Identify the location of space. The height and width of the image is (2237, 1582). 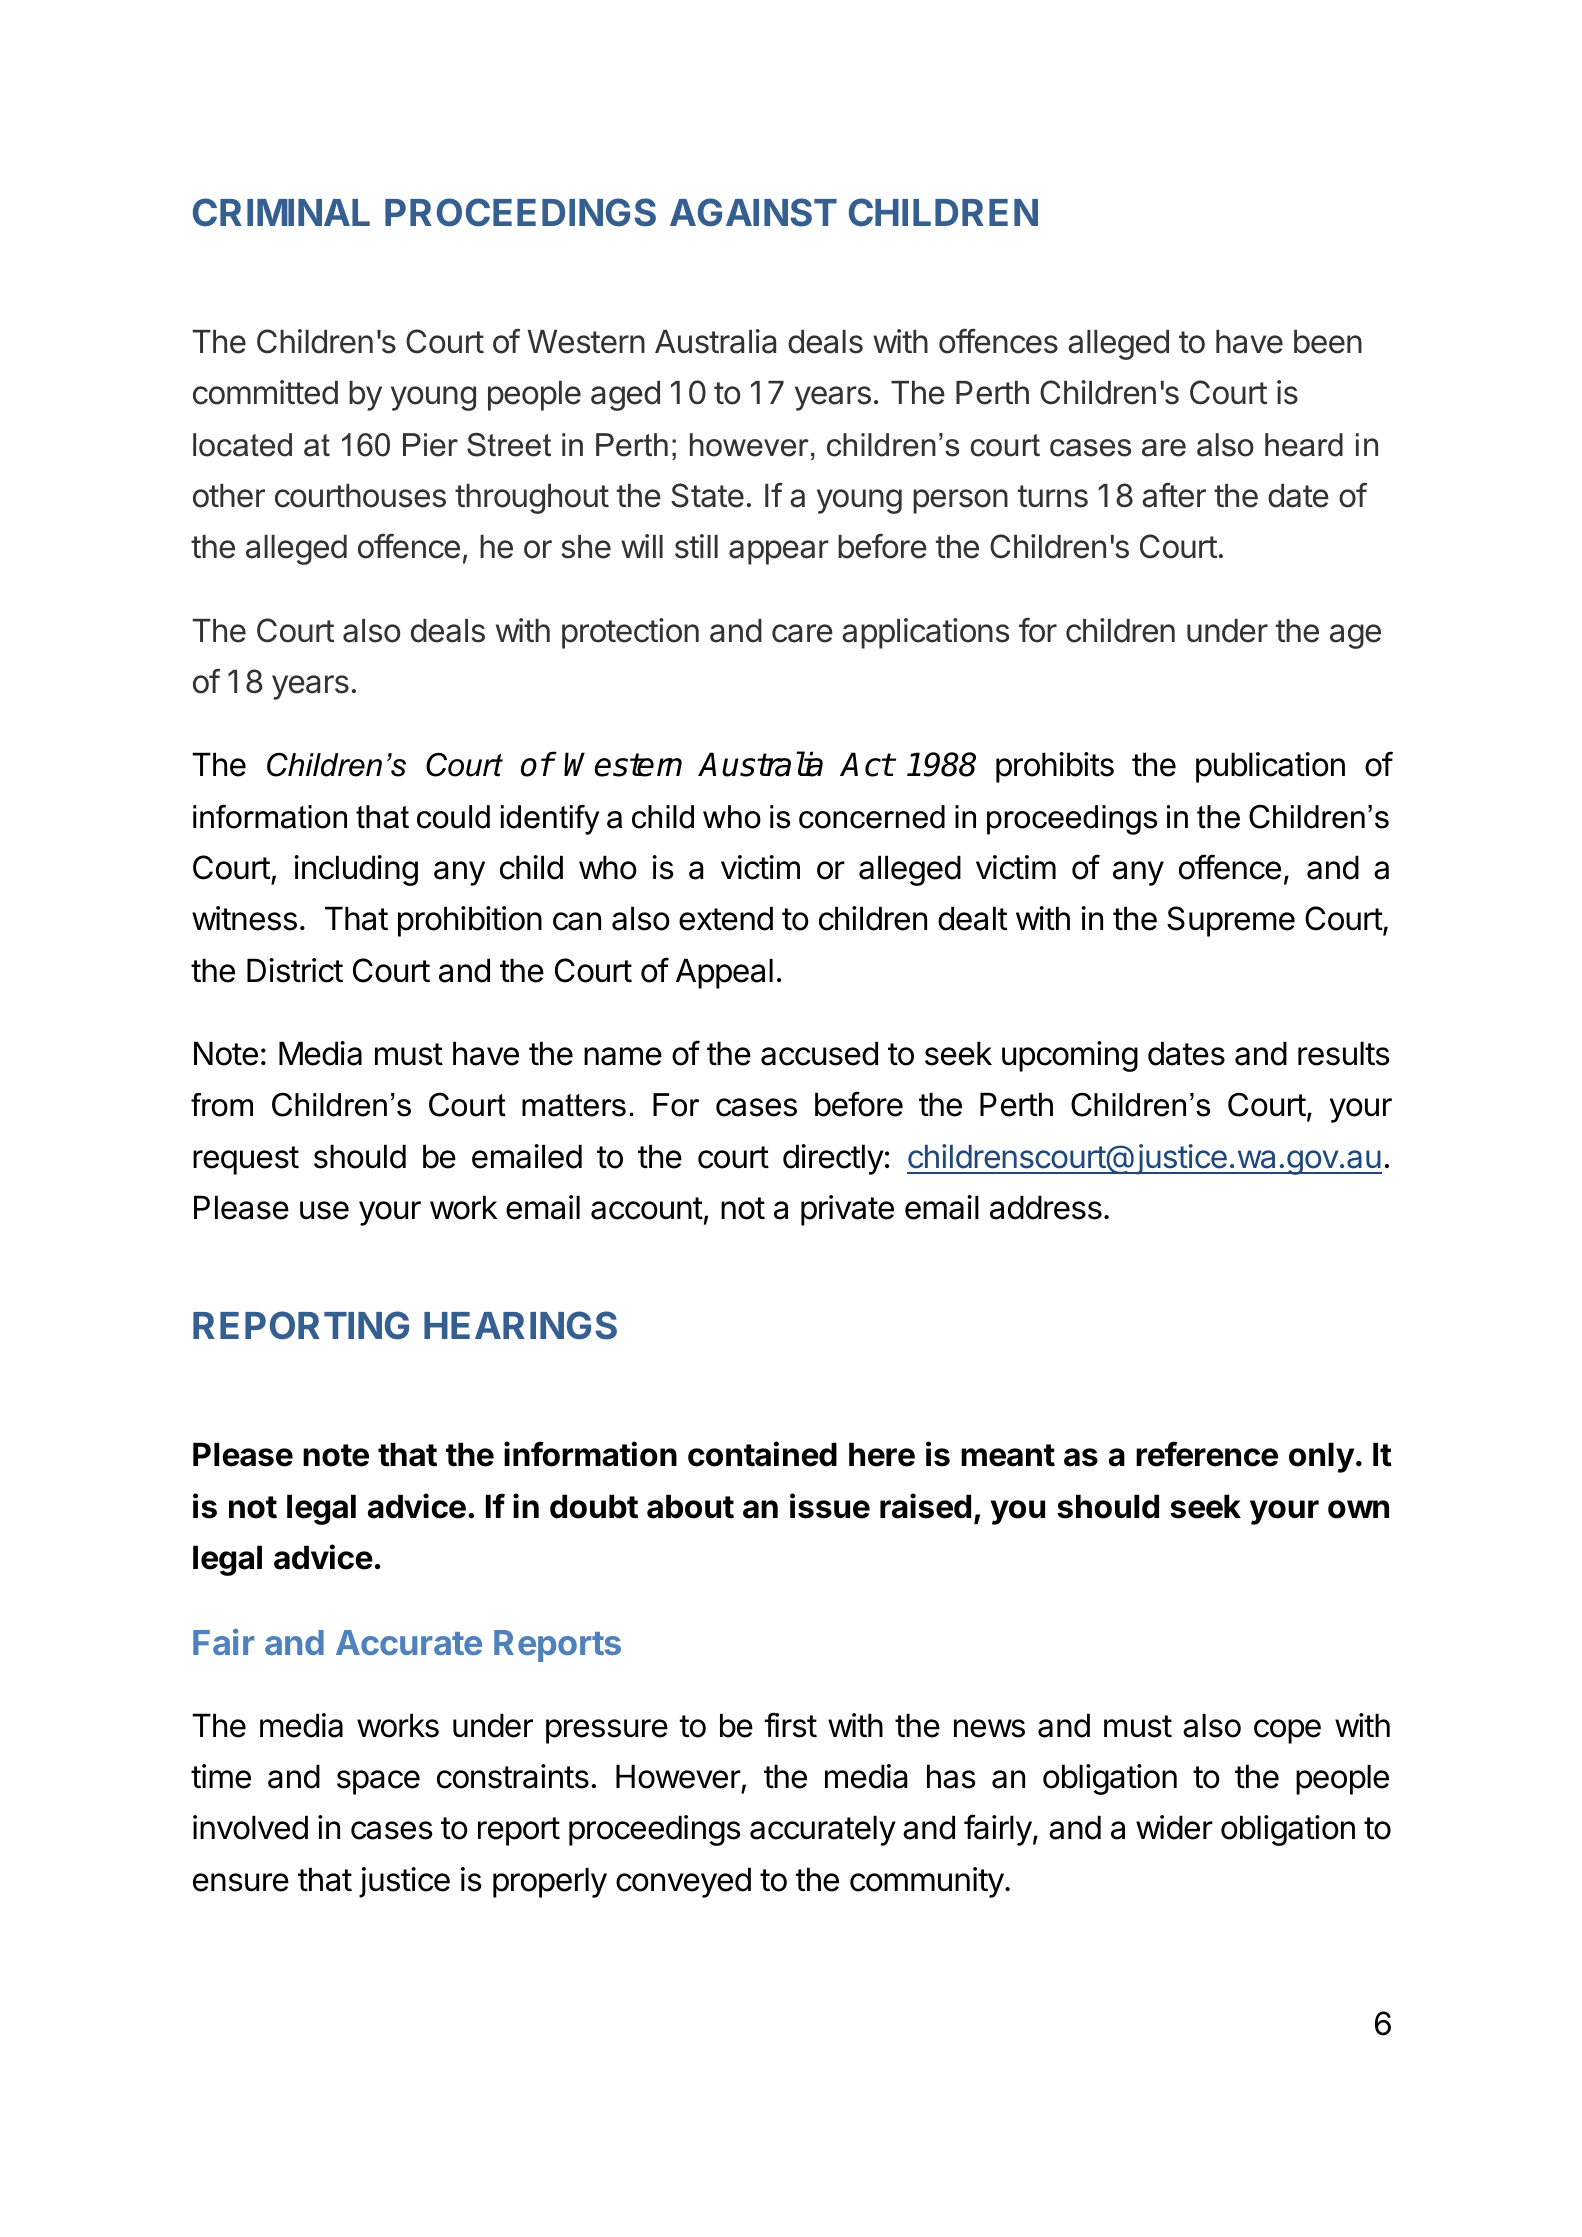
(378, 1782).
